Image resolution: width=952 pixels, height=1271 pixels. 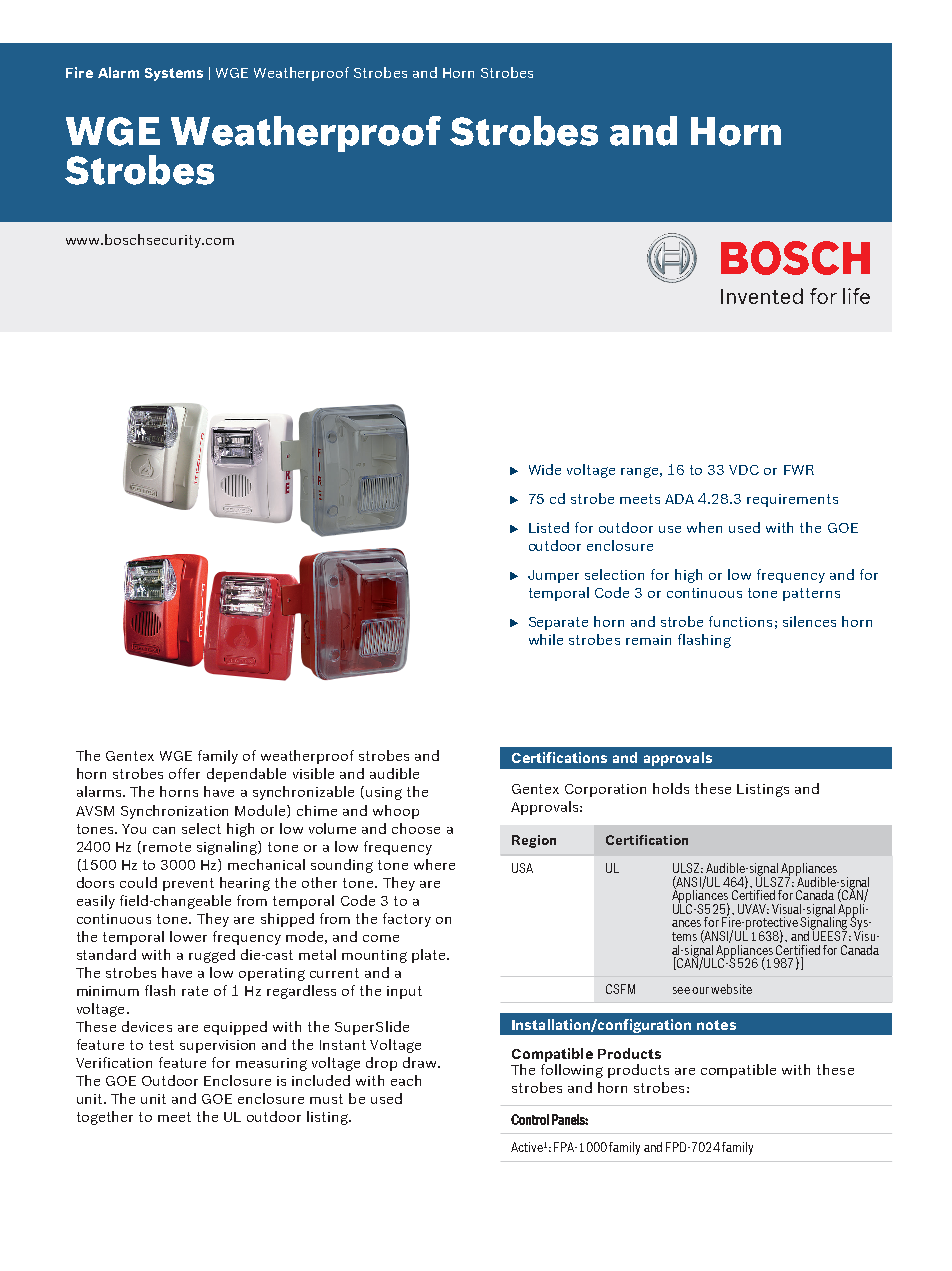 I want to click on Wide, so click(x=545, y=469).
